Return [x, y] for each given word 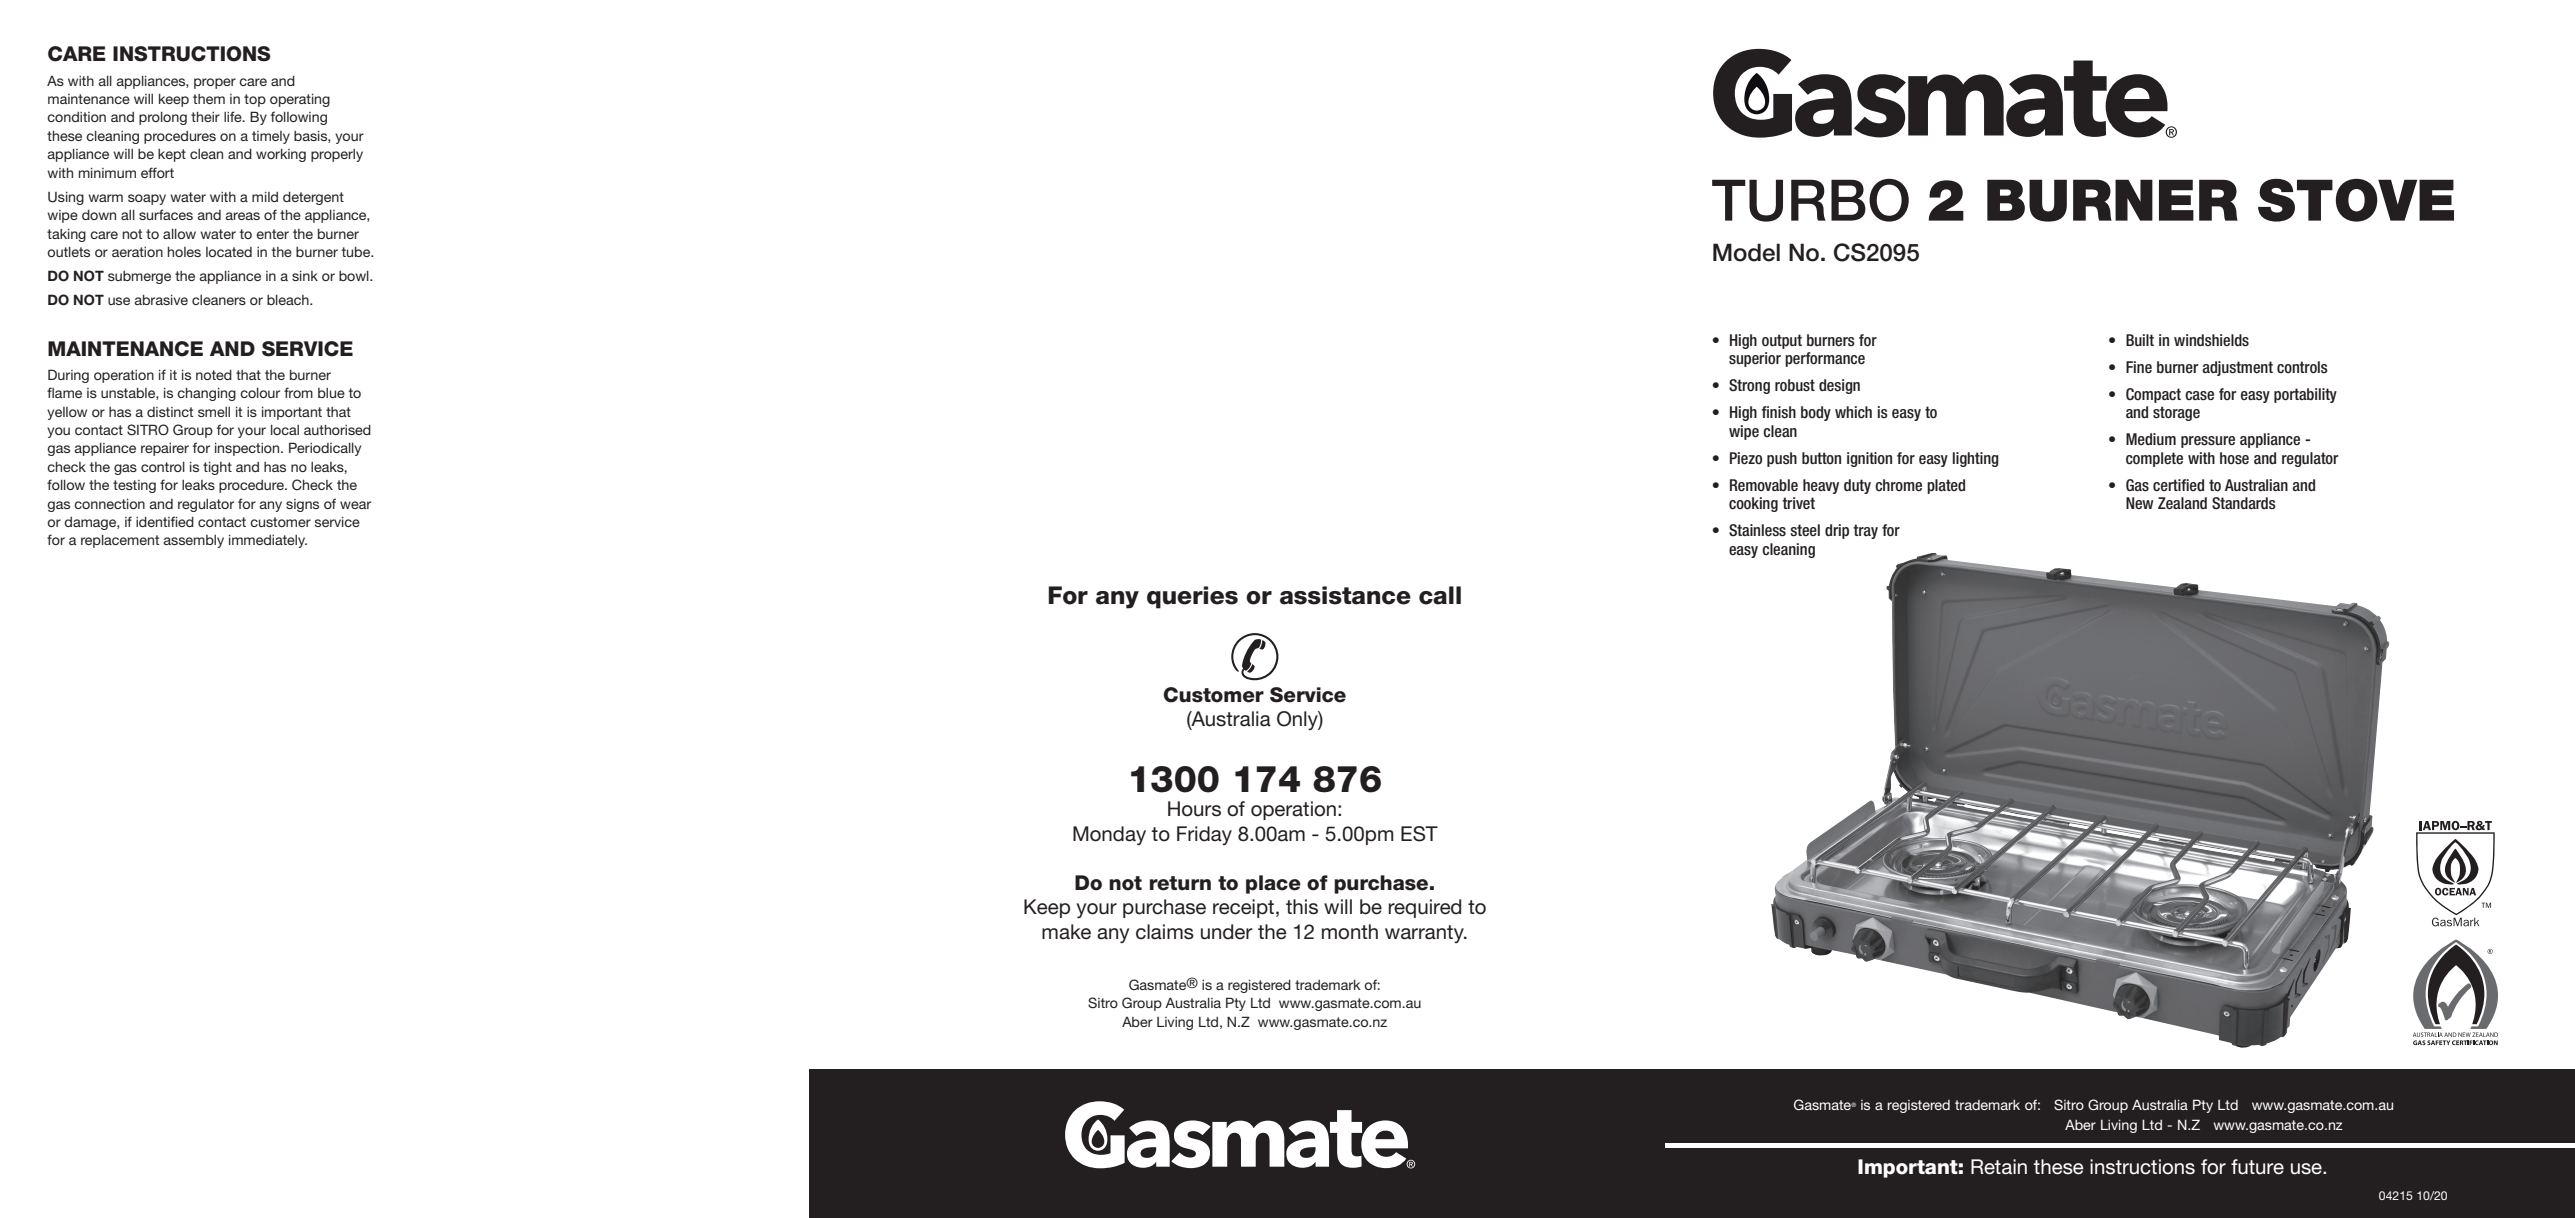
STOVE [2356, 200]
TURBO [1810, 200]
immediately [268, 541]
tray [1865, 531]
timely [271, 137]
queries [1192, 597]
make [1066, 932]
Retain [1999, 1167]
